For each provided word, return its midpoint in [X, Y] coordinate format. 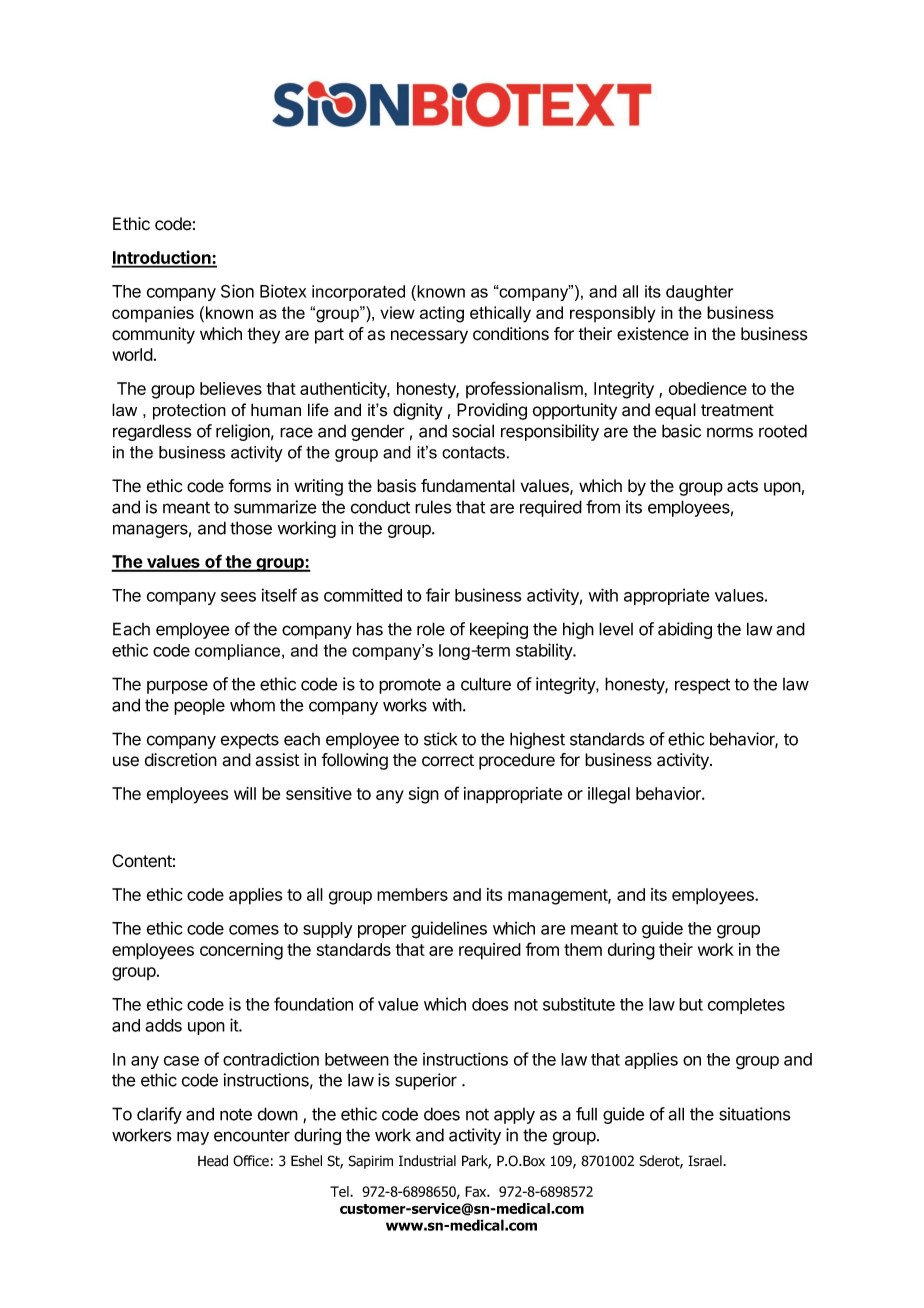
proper [382, 931]
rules [433, 507]
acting [442, 314]
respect [702, 686]
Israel [706, 1161]
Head [213, 1161]
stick [440, 739]
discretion [181, 760]
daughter [699, 293]
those [251, 528]
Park [476, 1162]
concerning [241, 951]
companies [153, 314]
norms [730, 432]
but [691, 1004]
